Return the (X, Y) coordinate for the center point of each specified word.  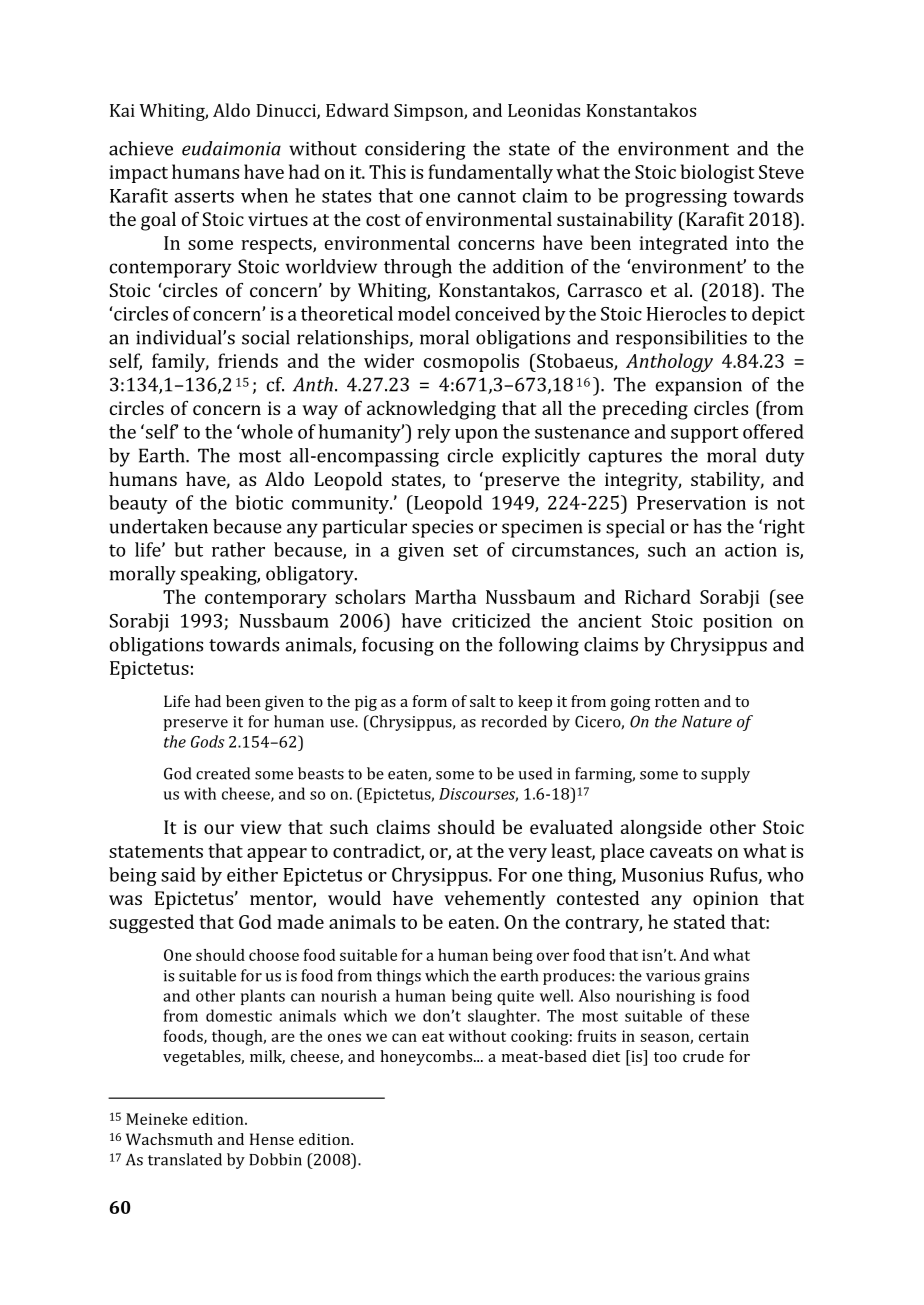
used (535, 773)
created (223, 773)
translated (185, 1159)
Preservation (691, 503)
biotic (259, 502)
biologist (718, 173)
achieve (141, 148)
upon (476, 436)
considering (415, 150)
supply (725, 775)
